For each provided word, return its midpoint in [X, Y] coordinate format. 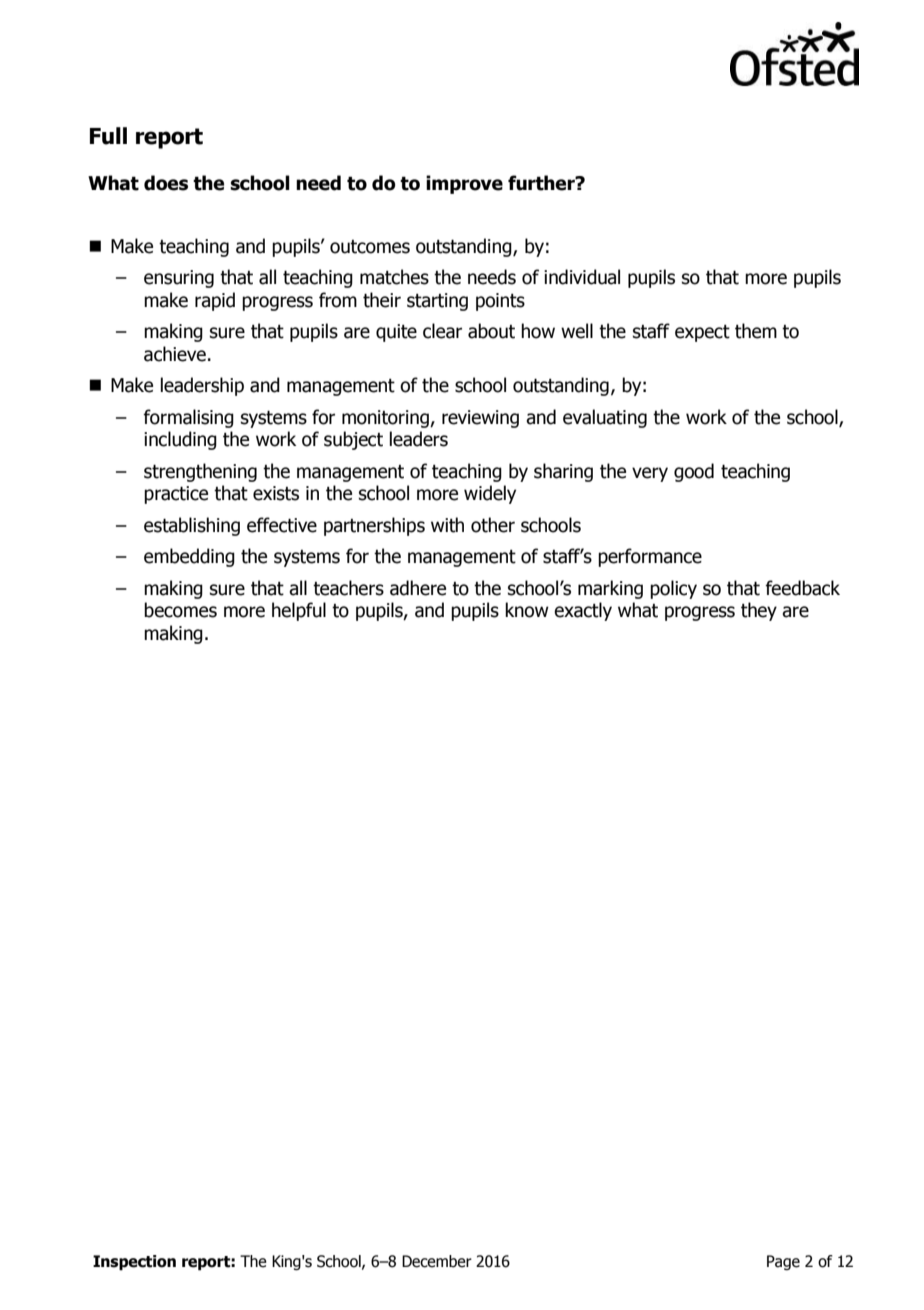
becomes [180, 610]
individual [582, 277]
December [437, 1261]
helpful [299, 611]
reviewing [480, 419]
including [180, 440]
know [527, 610]
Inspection [134, 1263]
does [166, 183]
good [694, 472]
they [759, 611]
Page [783, 1262]
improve [464, 184]
